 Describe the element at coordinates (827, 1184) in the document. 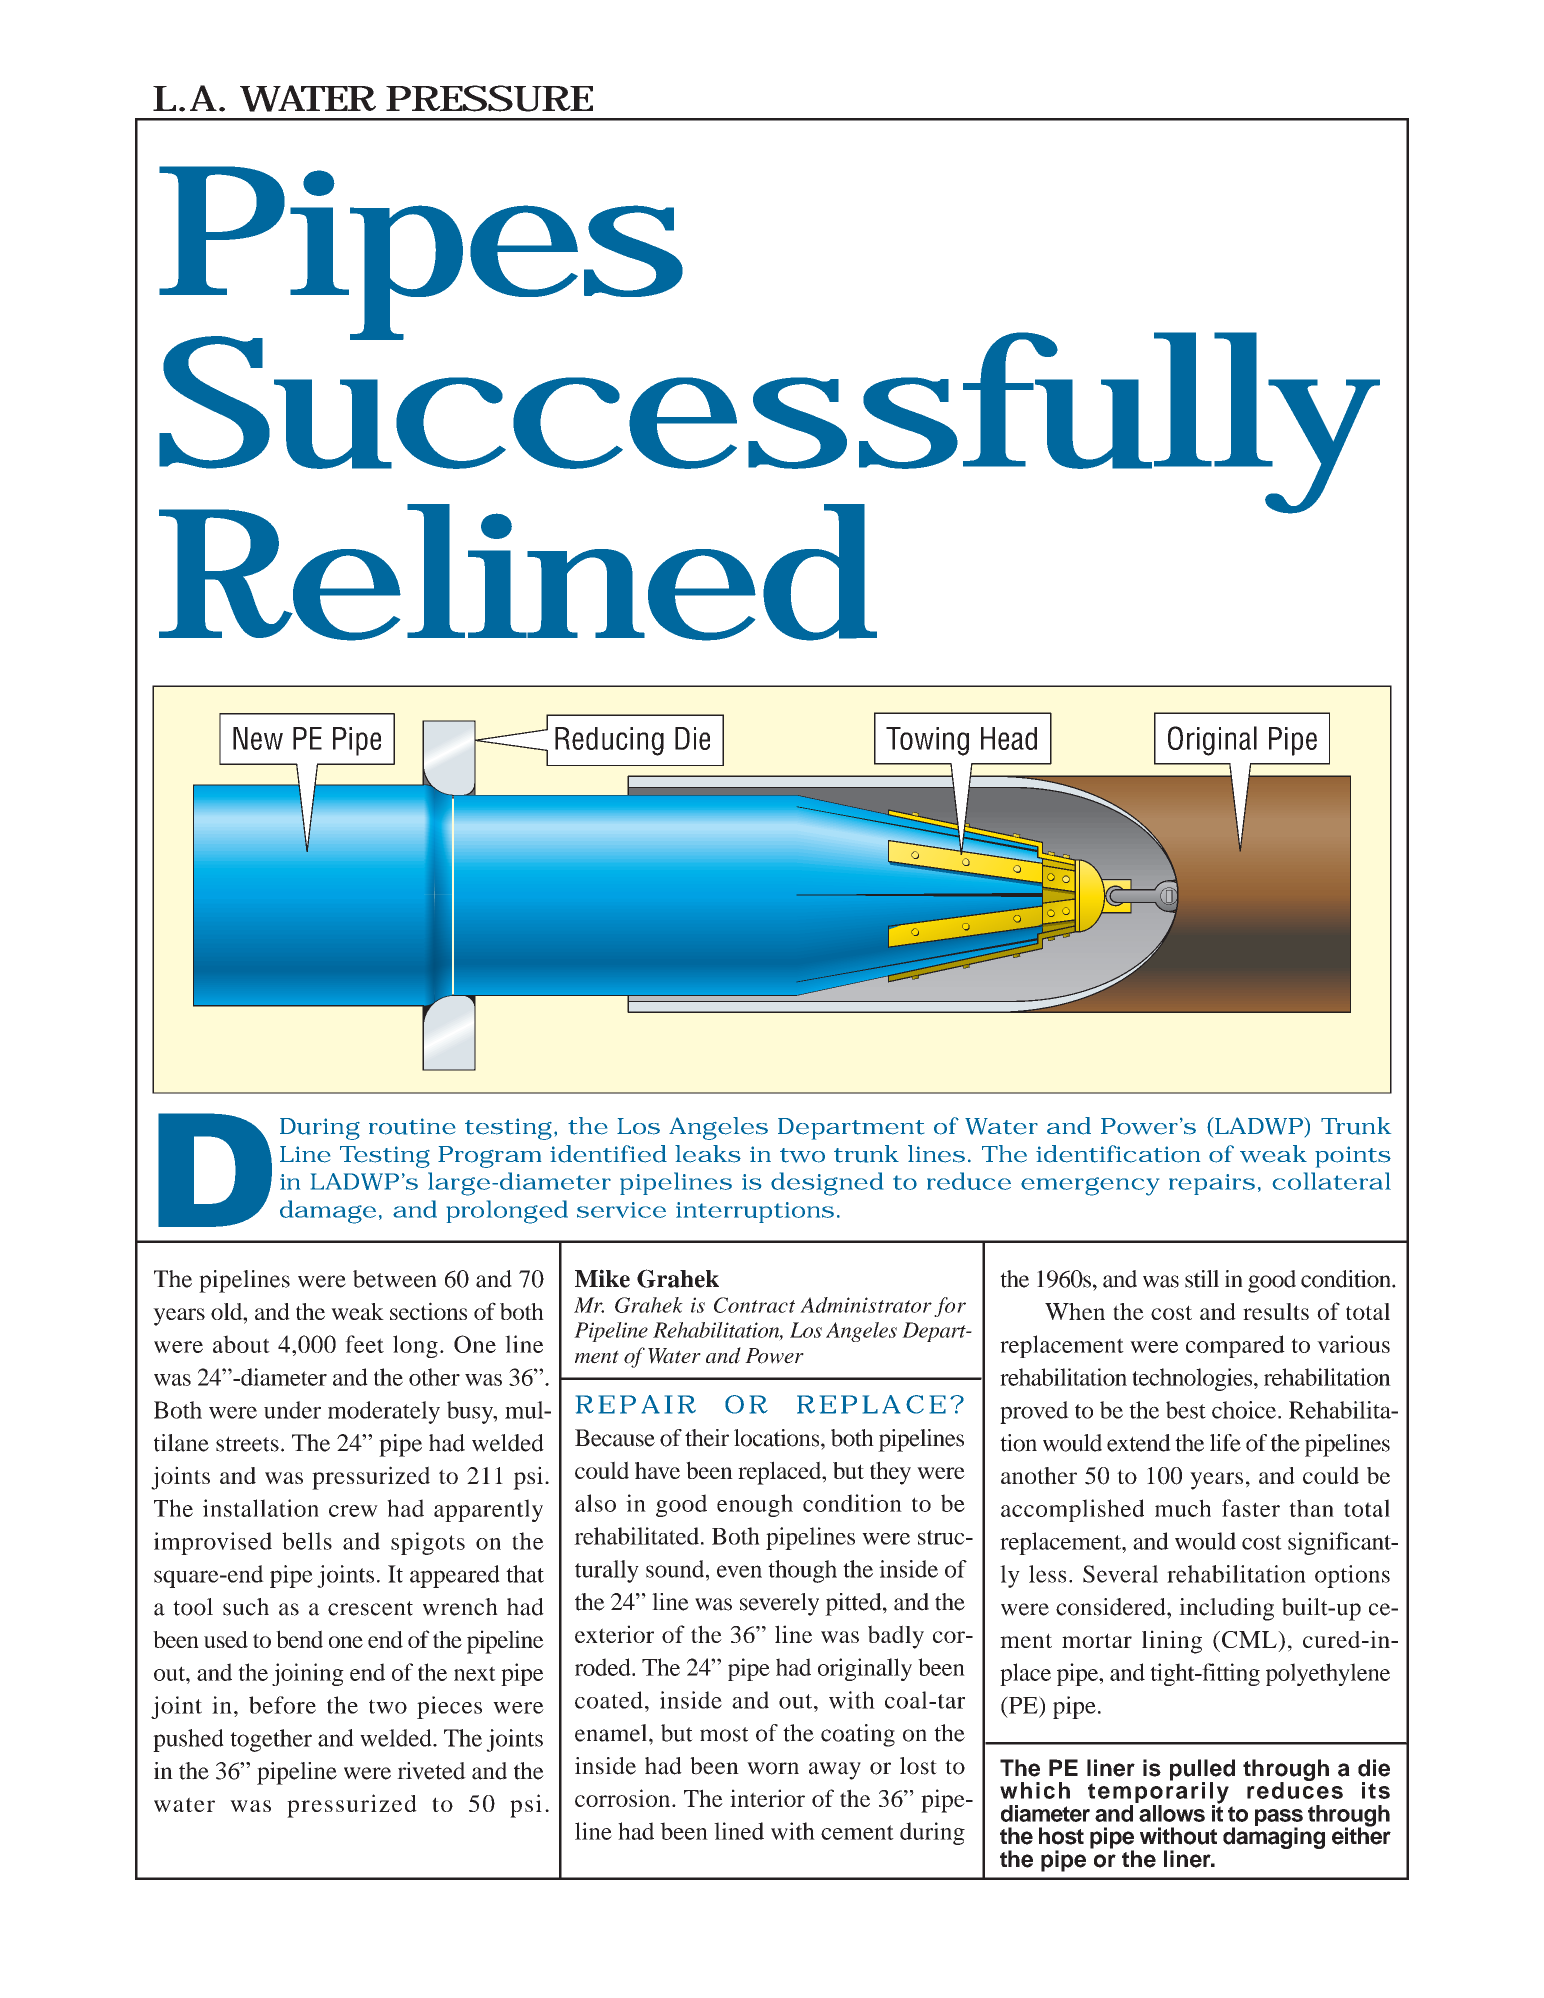

I see `designed` at that location.
